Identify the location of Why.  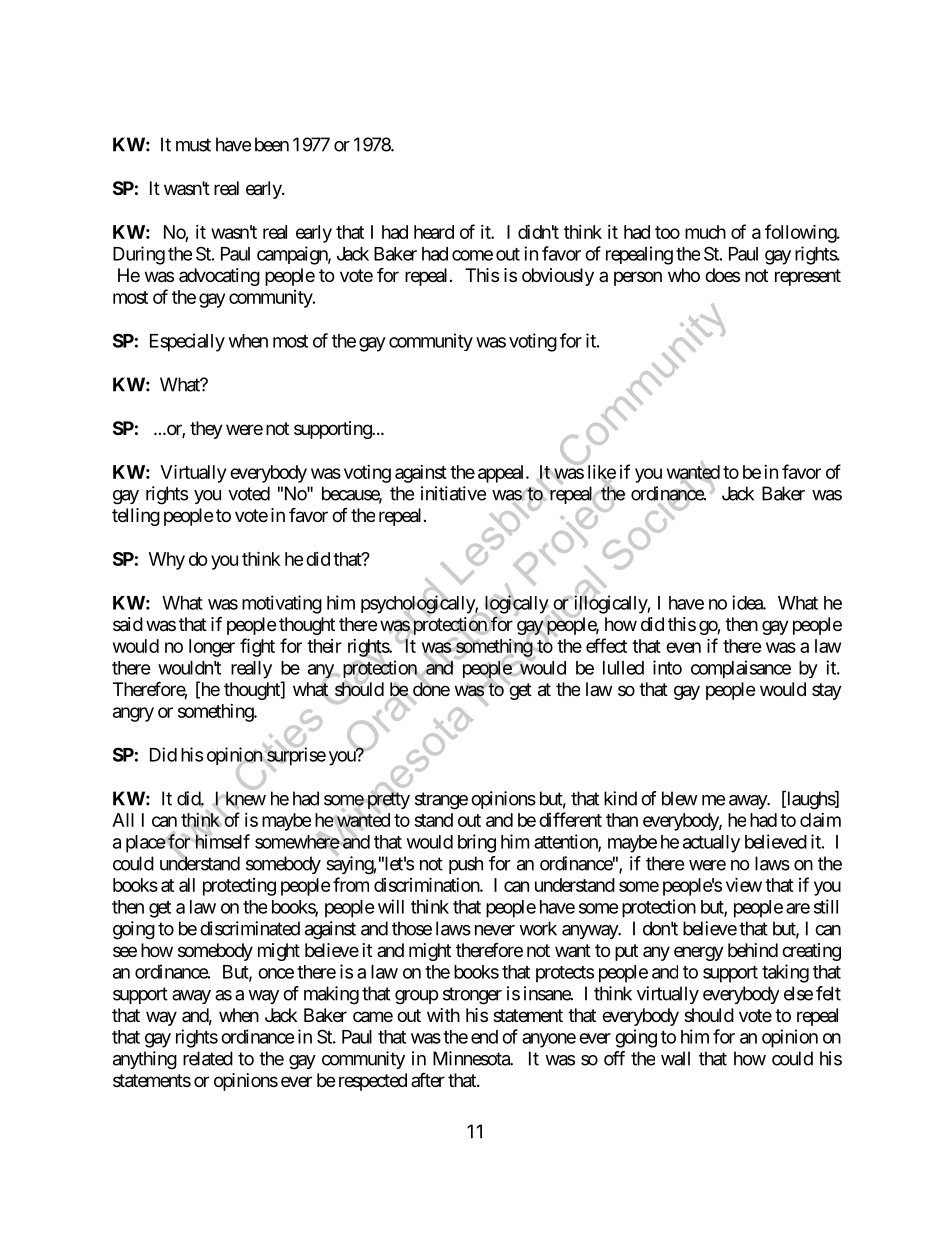
(167, 561).
